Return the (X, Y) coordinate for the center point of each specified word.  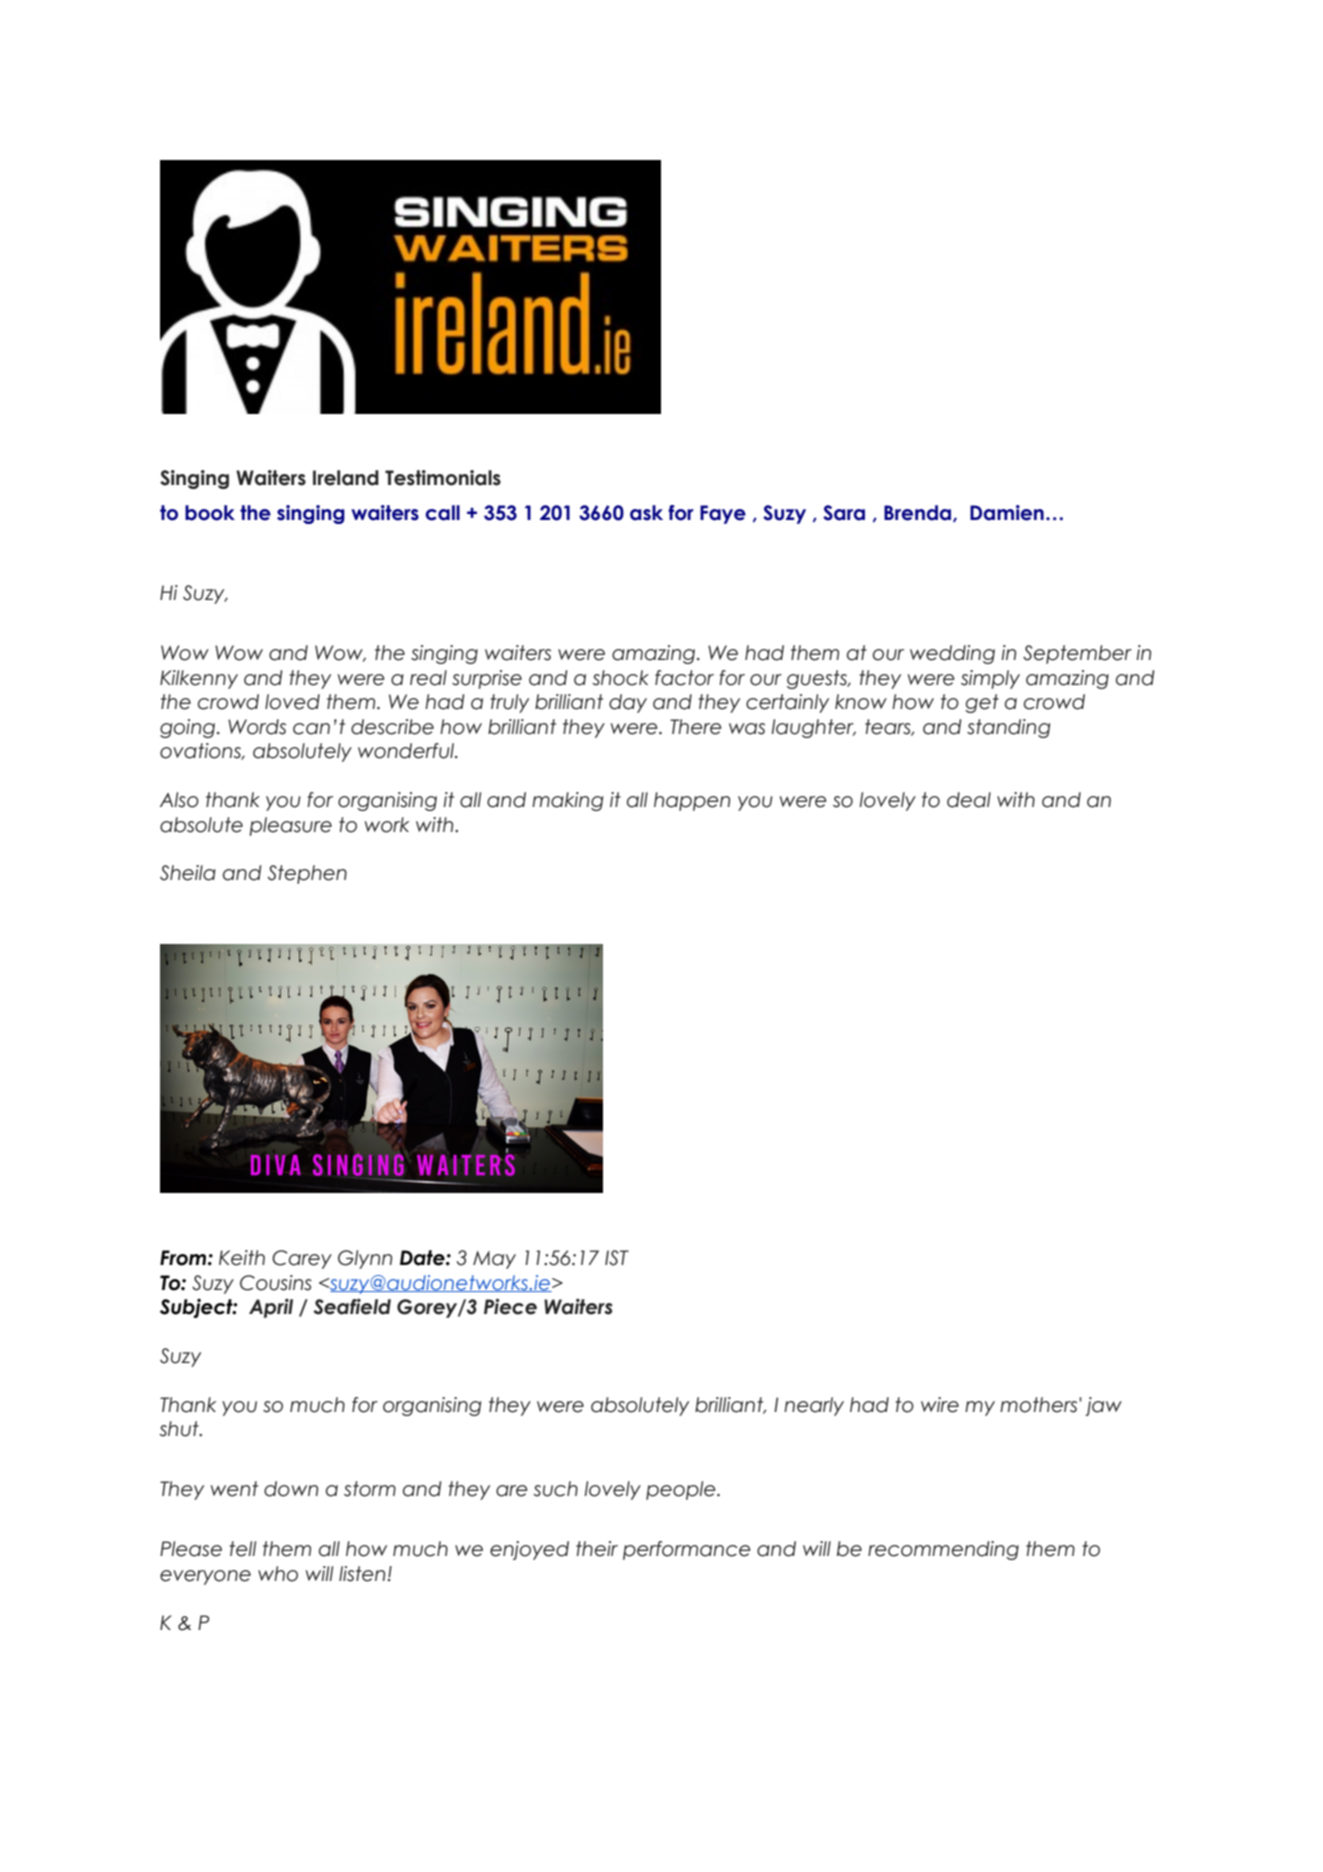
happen (692, 801)
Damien (1007, 513)
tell (242, 1549)
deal (969, 800)
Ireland (346, 478)
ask (646, 513)
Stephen (307, 874)
